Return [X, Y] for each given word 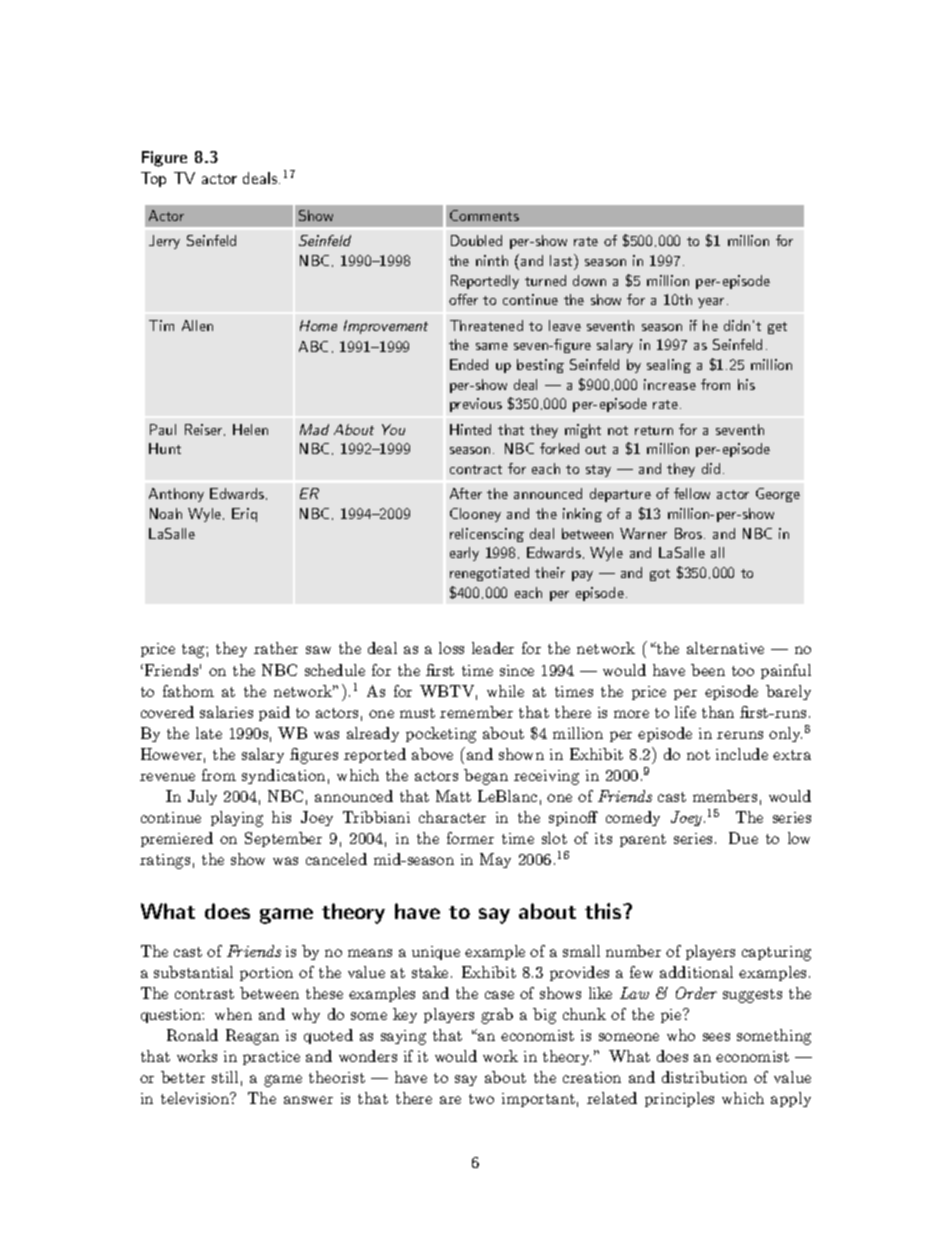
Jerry [164, 242]
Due [743, 838]
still [225, 1077]
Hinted [470, 429]
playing [237, 819]
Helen [250, 429]
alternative [725, 648]
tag [194, 651]
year [711, 303]
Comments [484, 215]
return [654, 430]
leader [493, 648]
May [495, 860]
